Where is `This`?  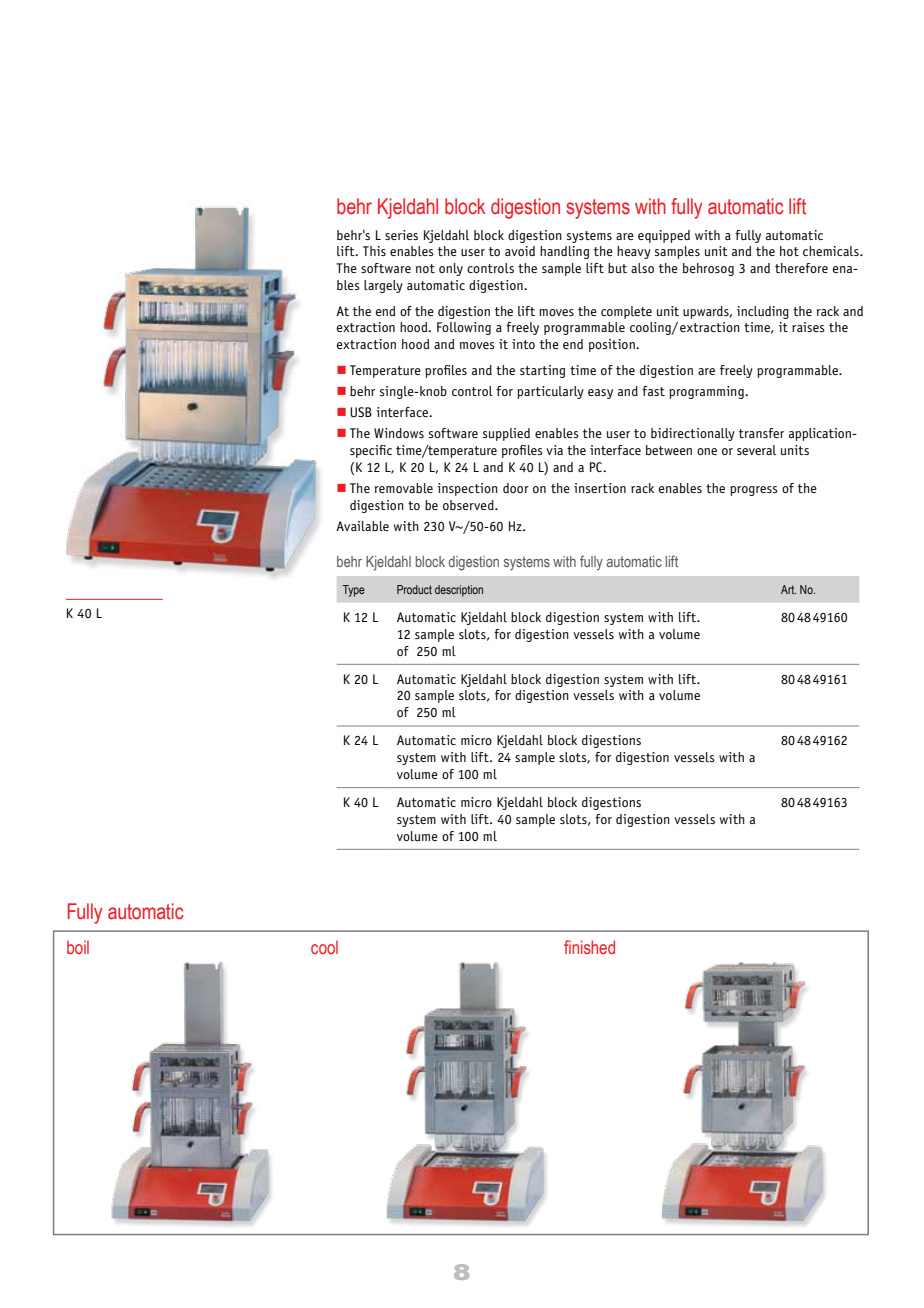 This is located at coordinates (374, 251).
